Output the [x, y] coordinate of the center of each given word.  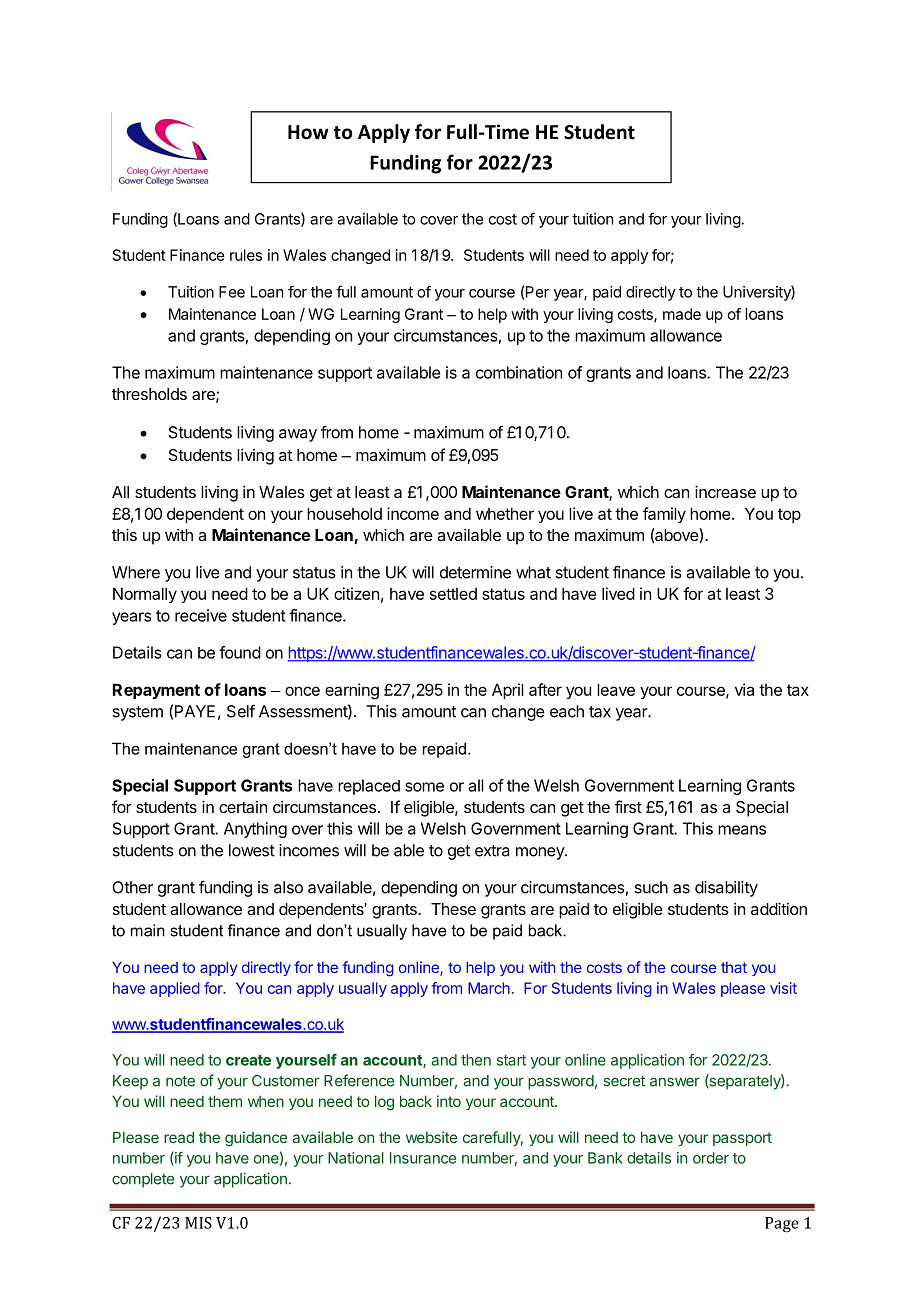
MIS [198, 1223]
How [308, 132]
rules [246, 255]
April [508, 691]
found [240, 652]
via [744, 689]
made [682, 314]
